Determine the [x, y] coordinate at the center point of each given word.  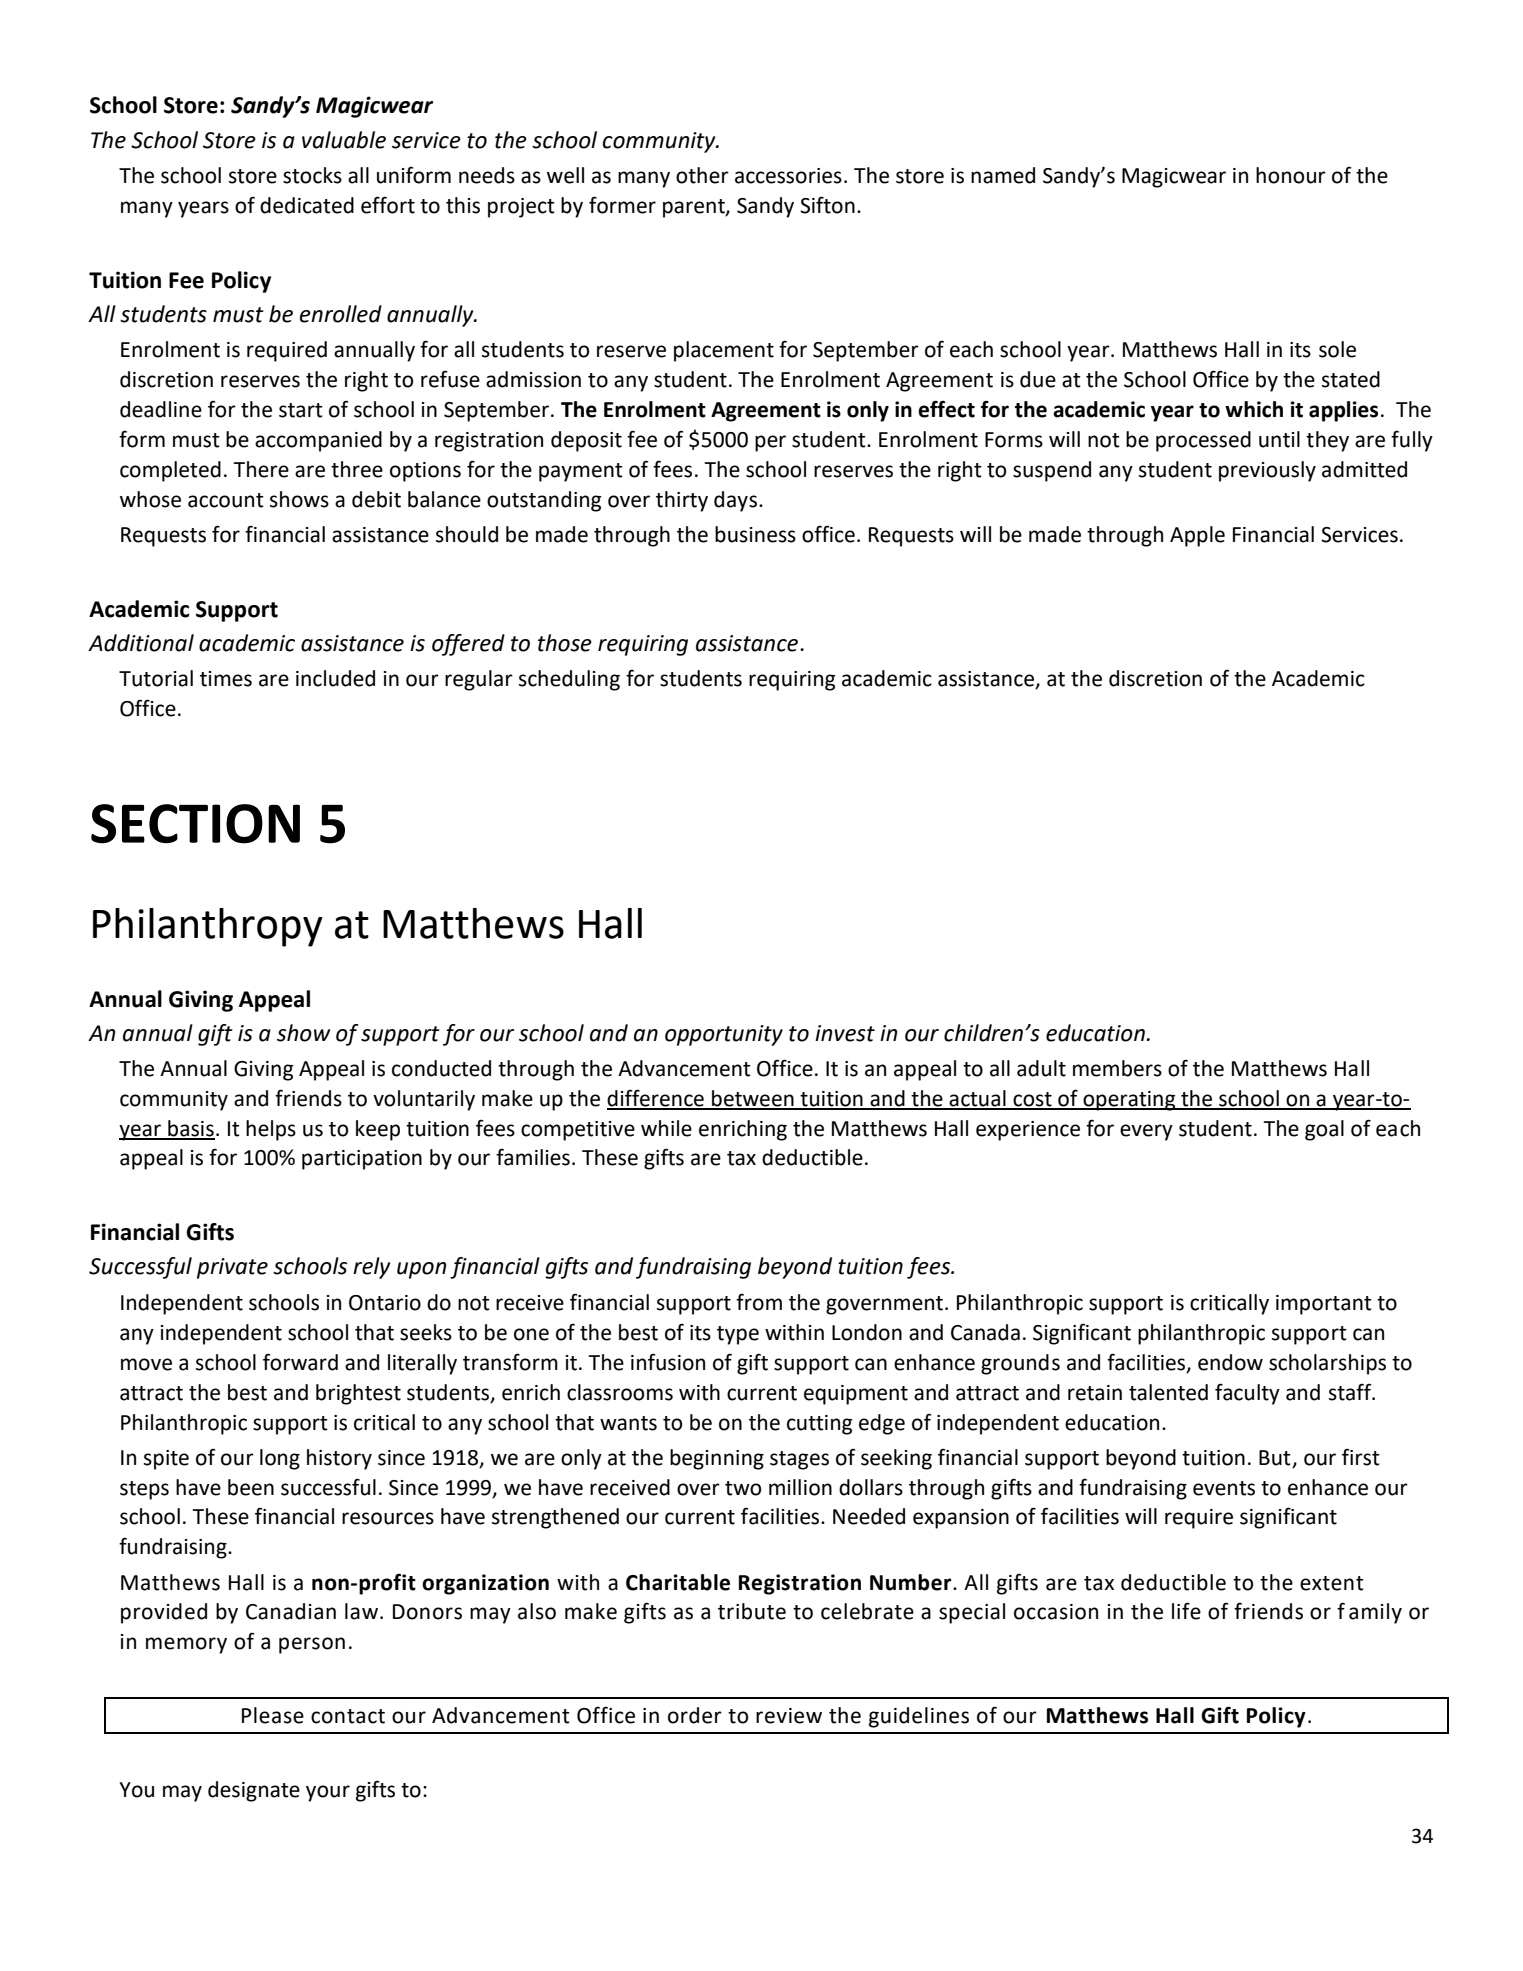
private [232, 1268]
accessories [788, 176]
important [1324, 1305]
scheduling [569, 680]
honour [1291, 175]
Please [273, 1715]
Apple [1197, 536]
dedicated [307, 205]
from [759, 1302]
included [335, 678]
